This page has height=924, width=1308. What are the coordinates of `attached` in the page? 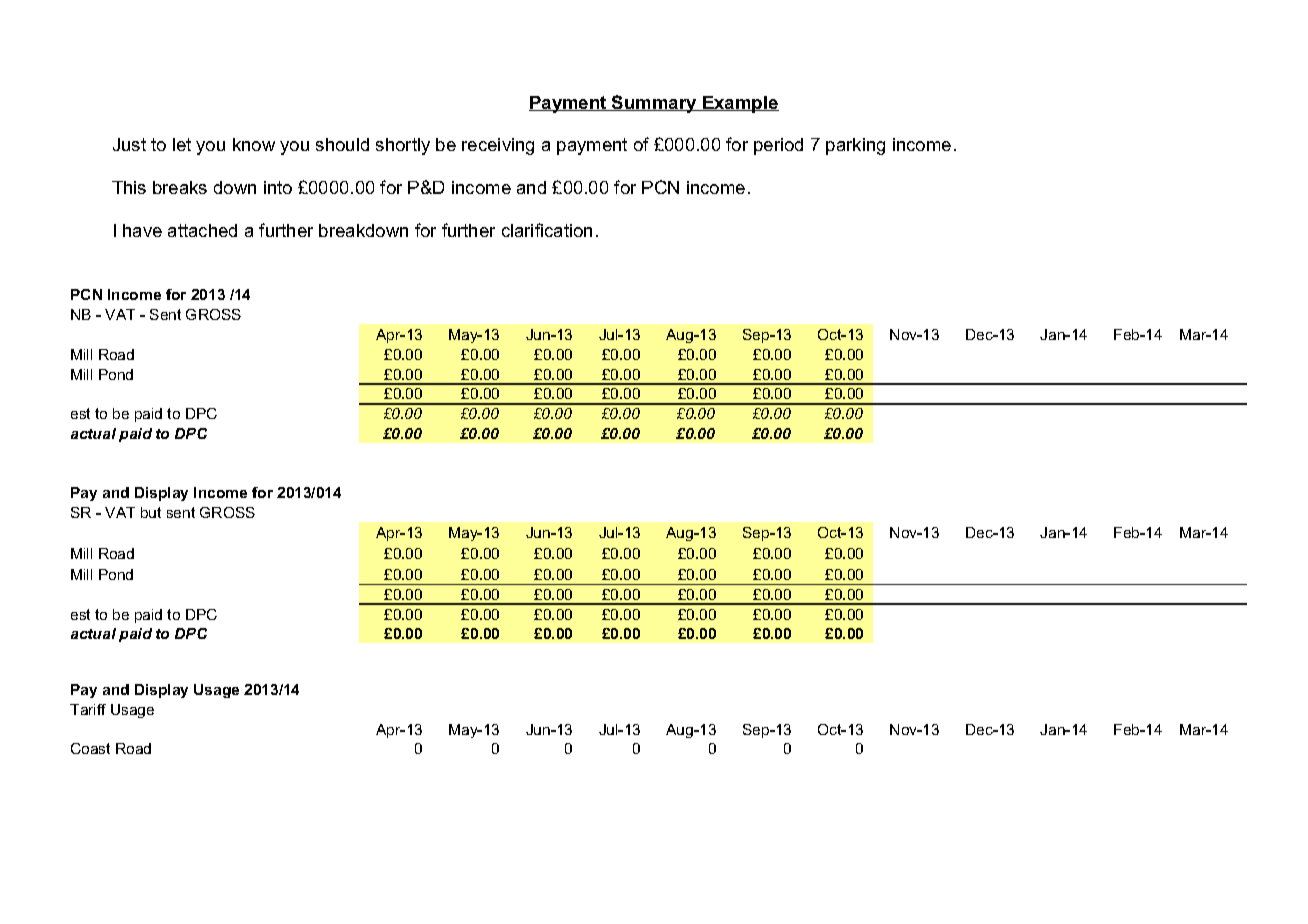 It's located at (202, 230).
